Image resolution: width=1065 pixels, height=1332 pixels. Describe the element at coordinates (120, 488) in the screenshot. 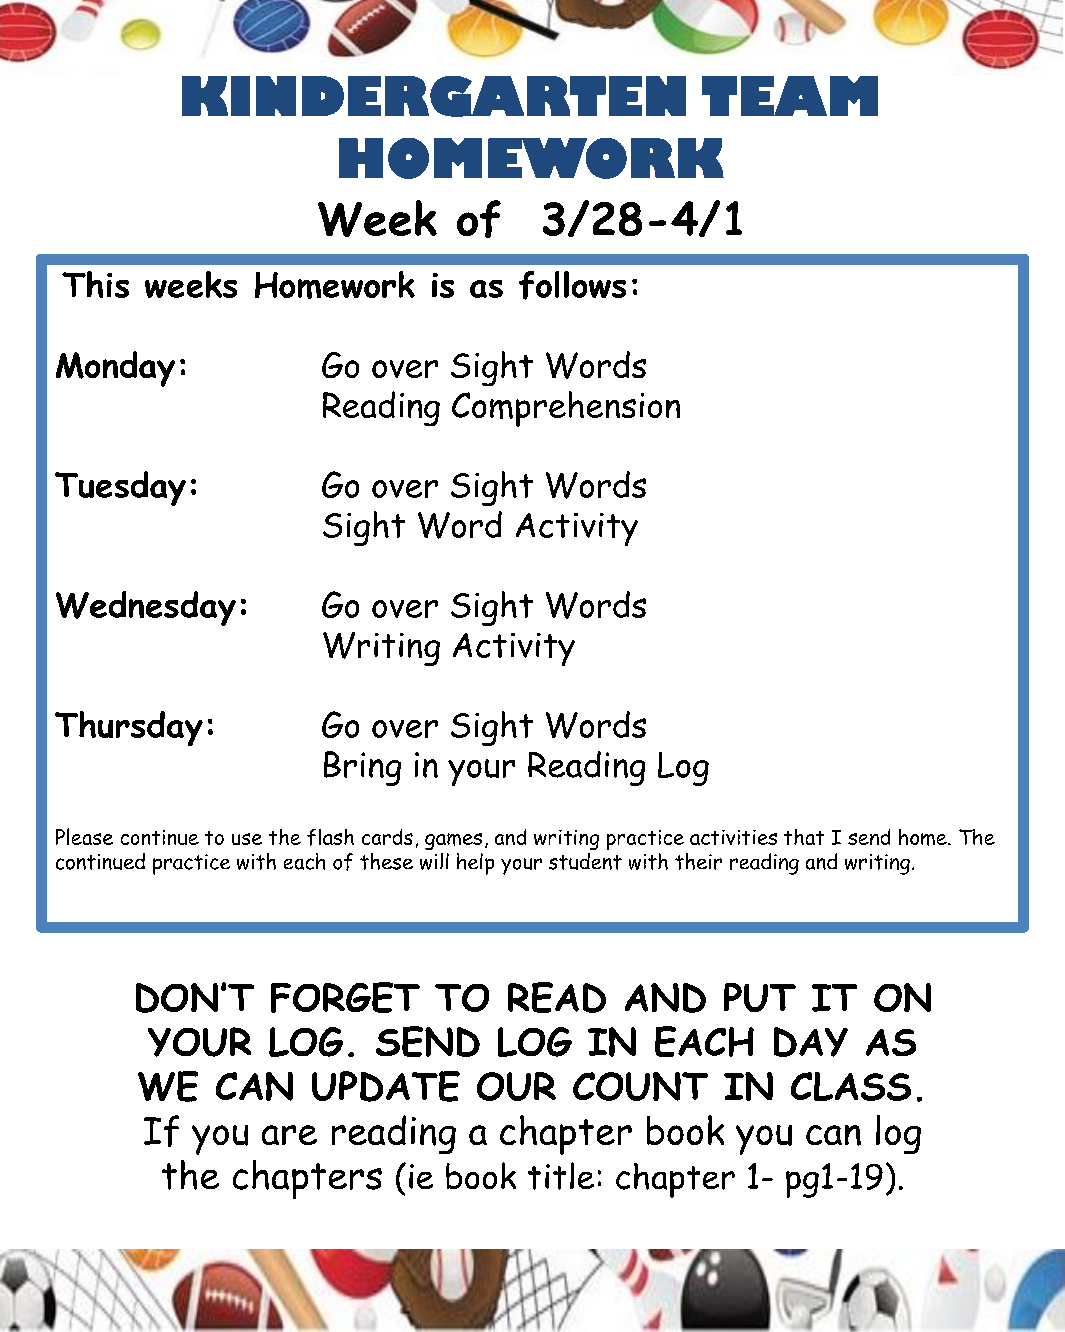

I see `Tuesday` at that location.
